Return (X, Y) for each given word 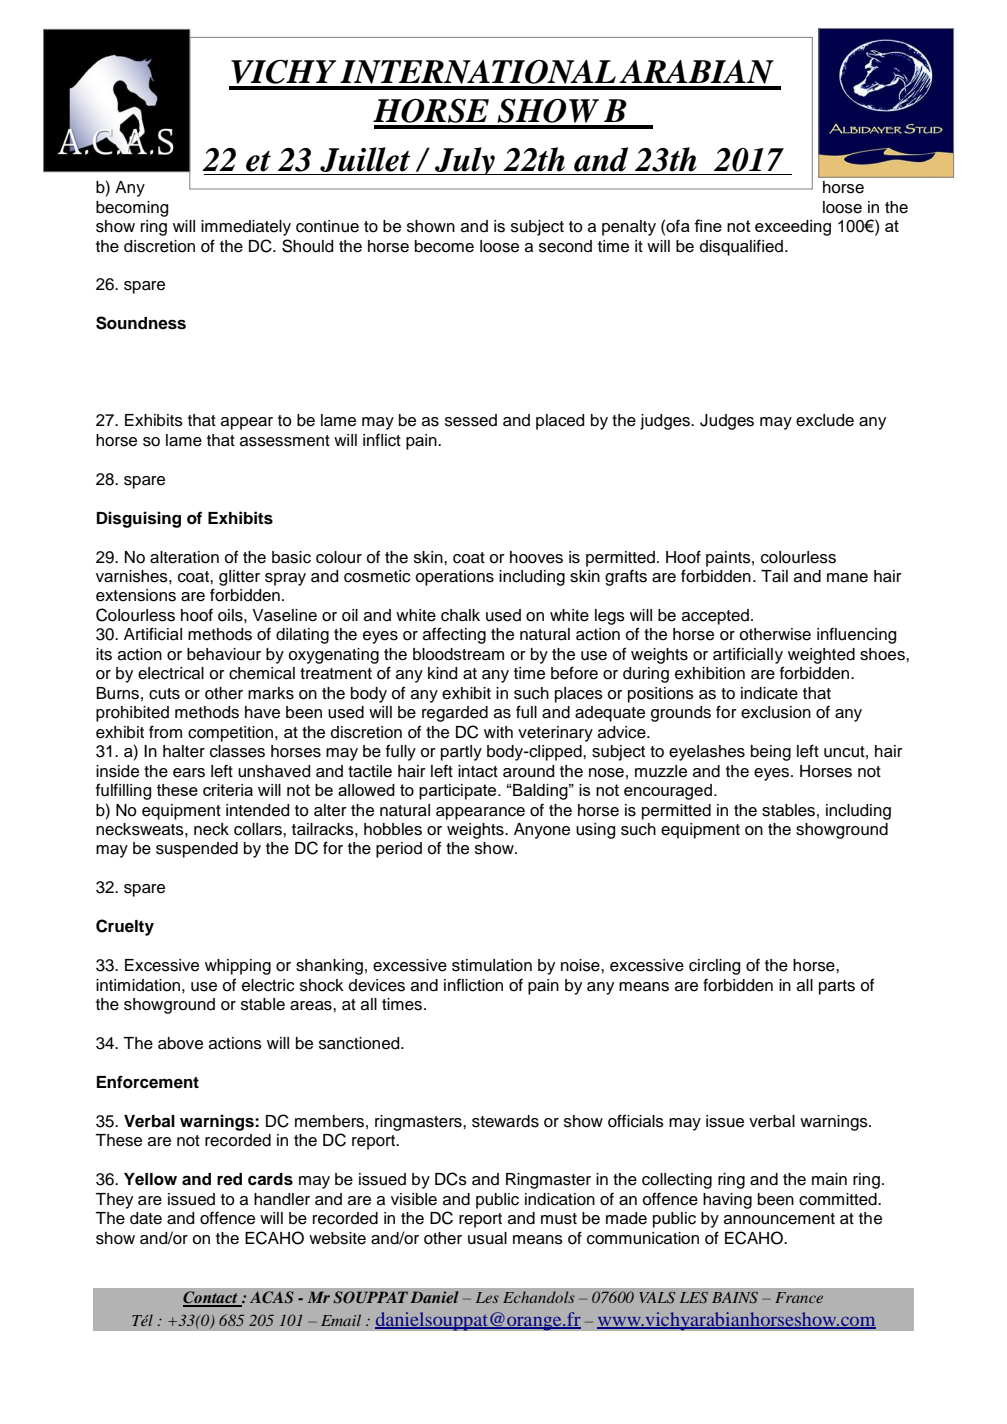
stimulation (492, 965)
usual (487, 1238)
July (465, 161)
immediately (246, 228)
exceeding (793, 228)
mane (847, 578)
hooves (536, 557)
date (146, 1218)
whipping (238, 967)
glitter (239, 578)
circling (715, 967)
